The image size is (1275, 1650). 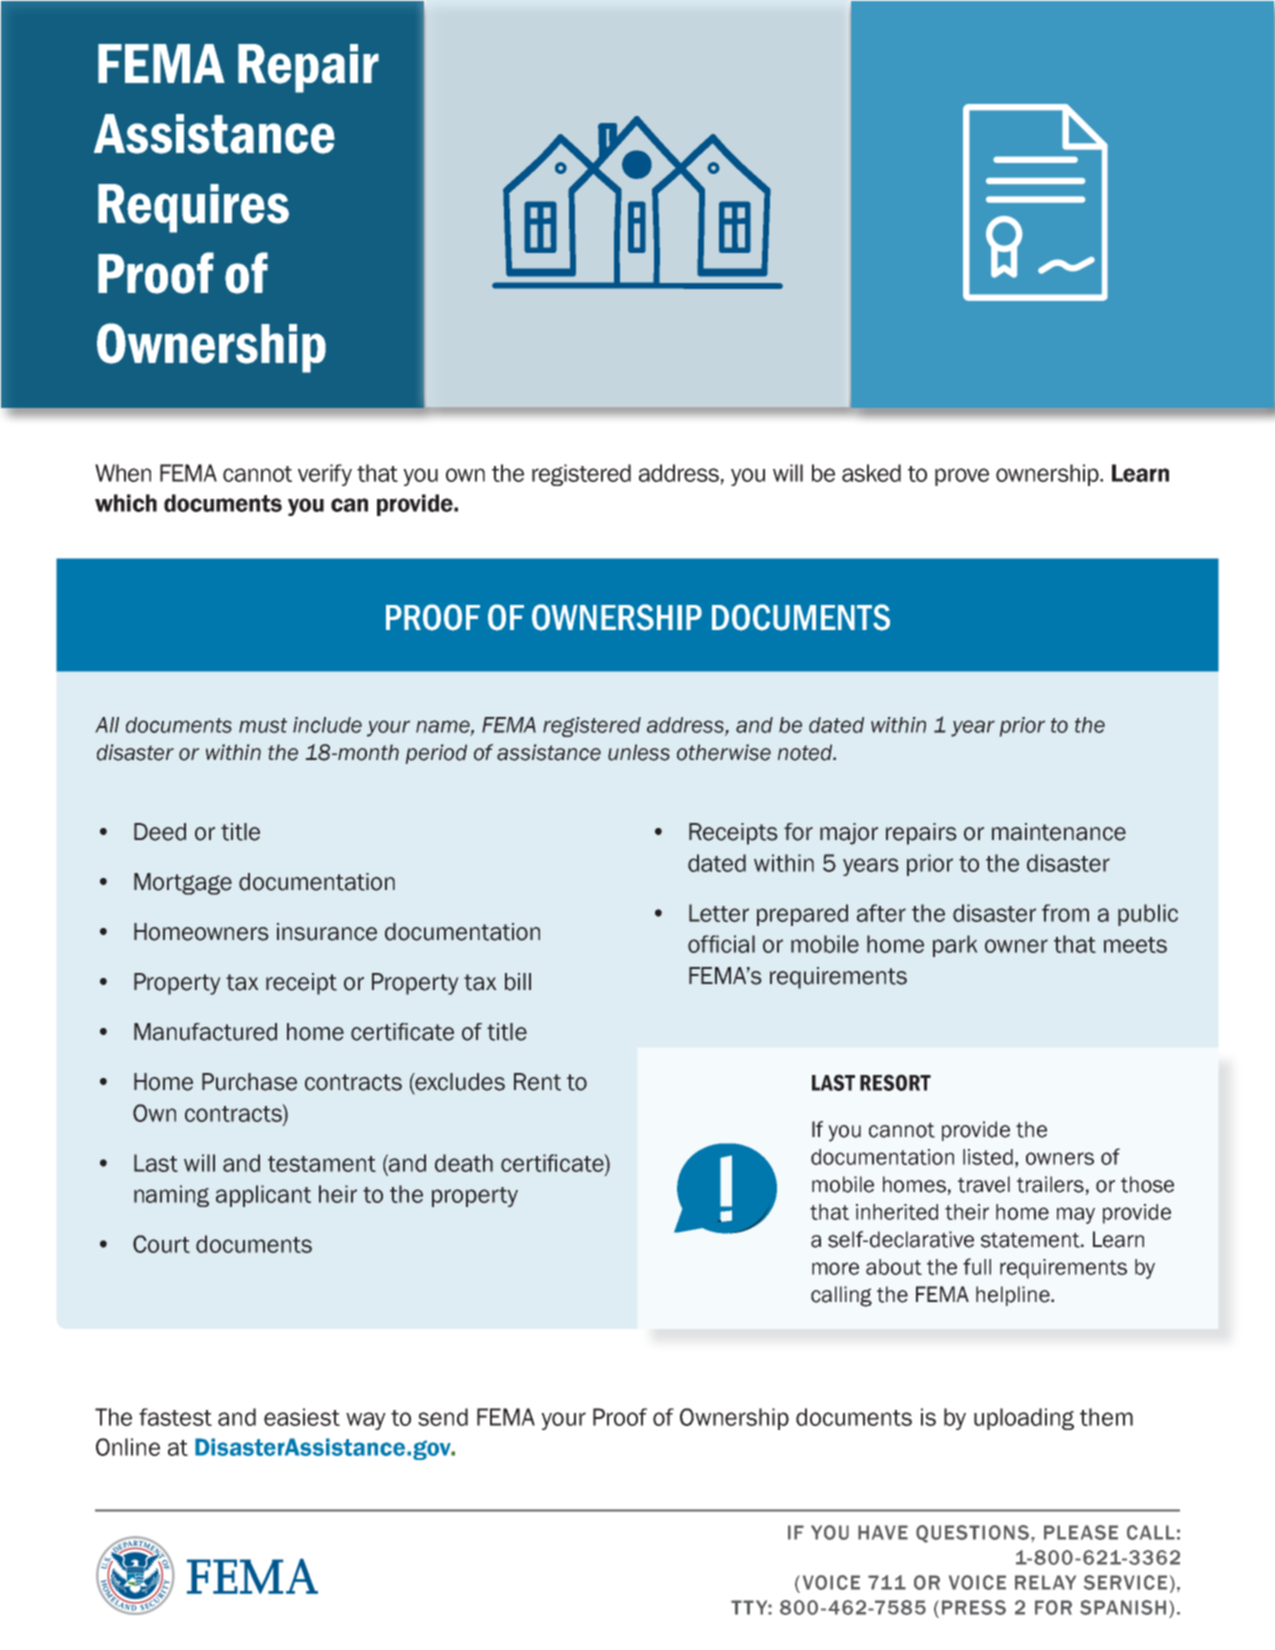 What do you see at coordinates (639, 752) in the screenshot?
I see `unless` at bounding box center [639, 752].
